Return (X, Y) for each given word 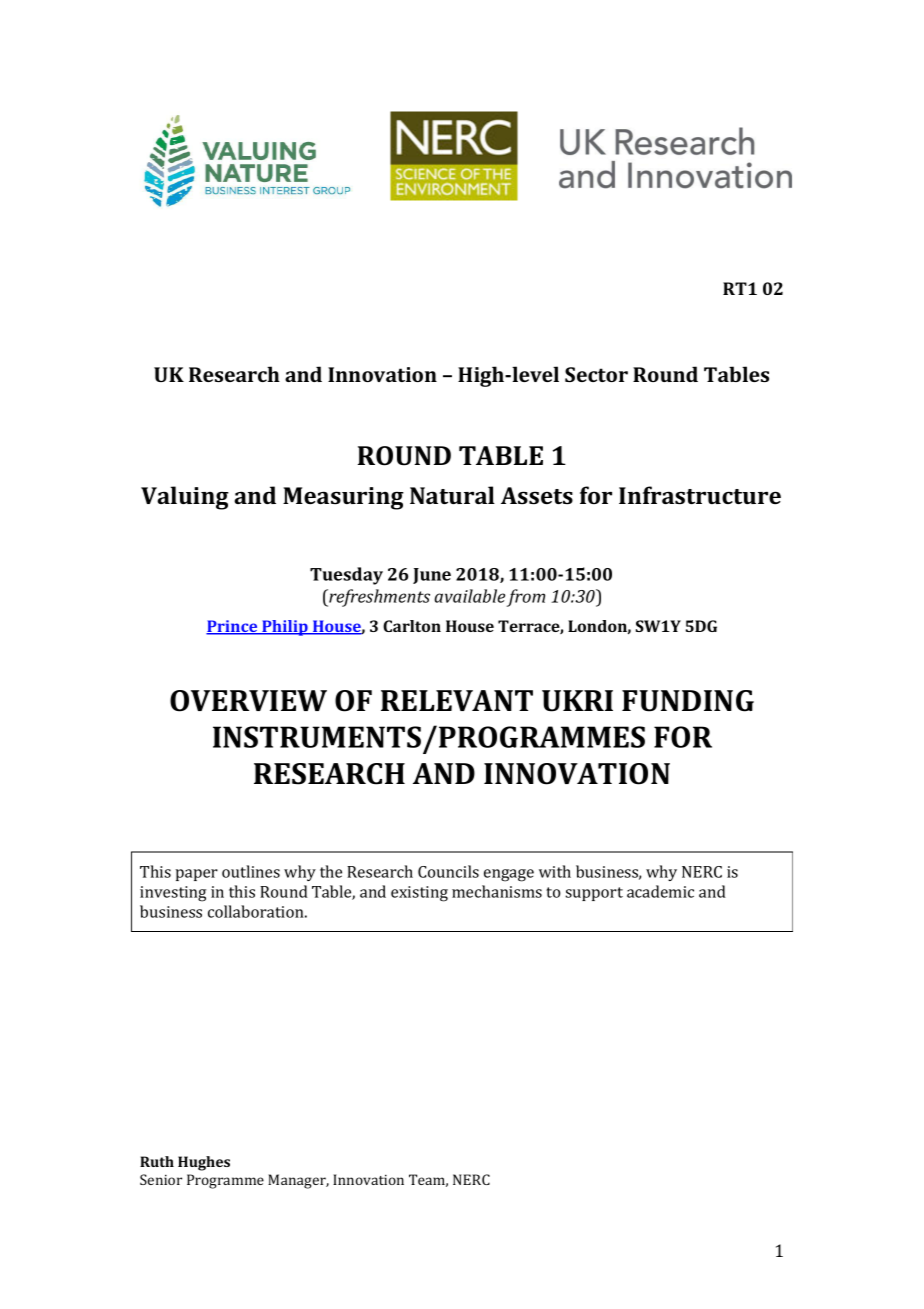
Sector (596, 374)
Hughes (204, 1163)
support (594, 894)
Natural (452, 495)
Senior (161, 1179)
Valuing (185, 498)
